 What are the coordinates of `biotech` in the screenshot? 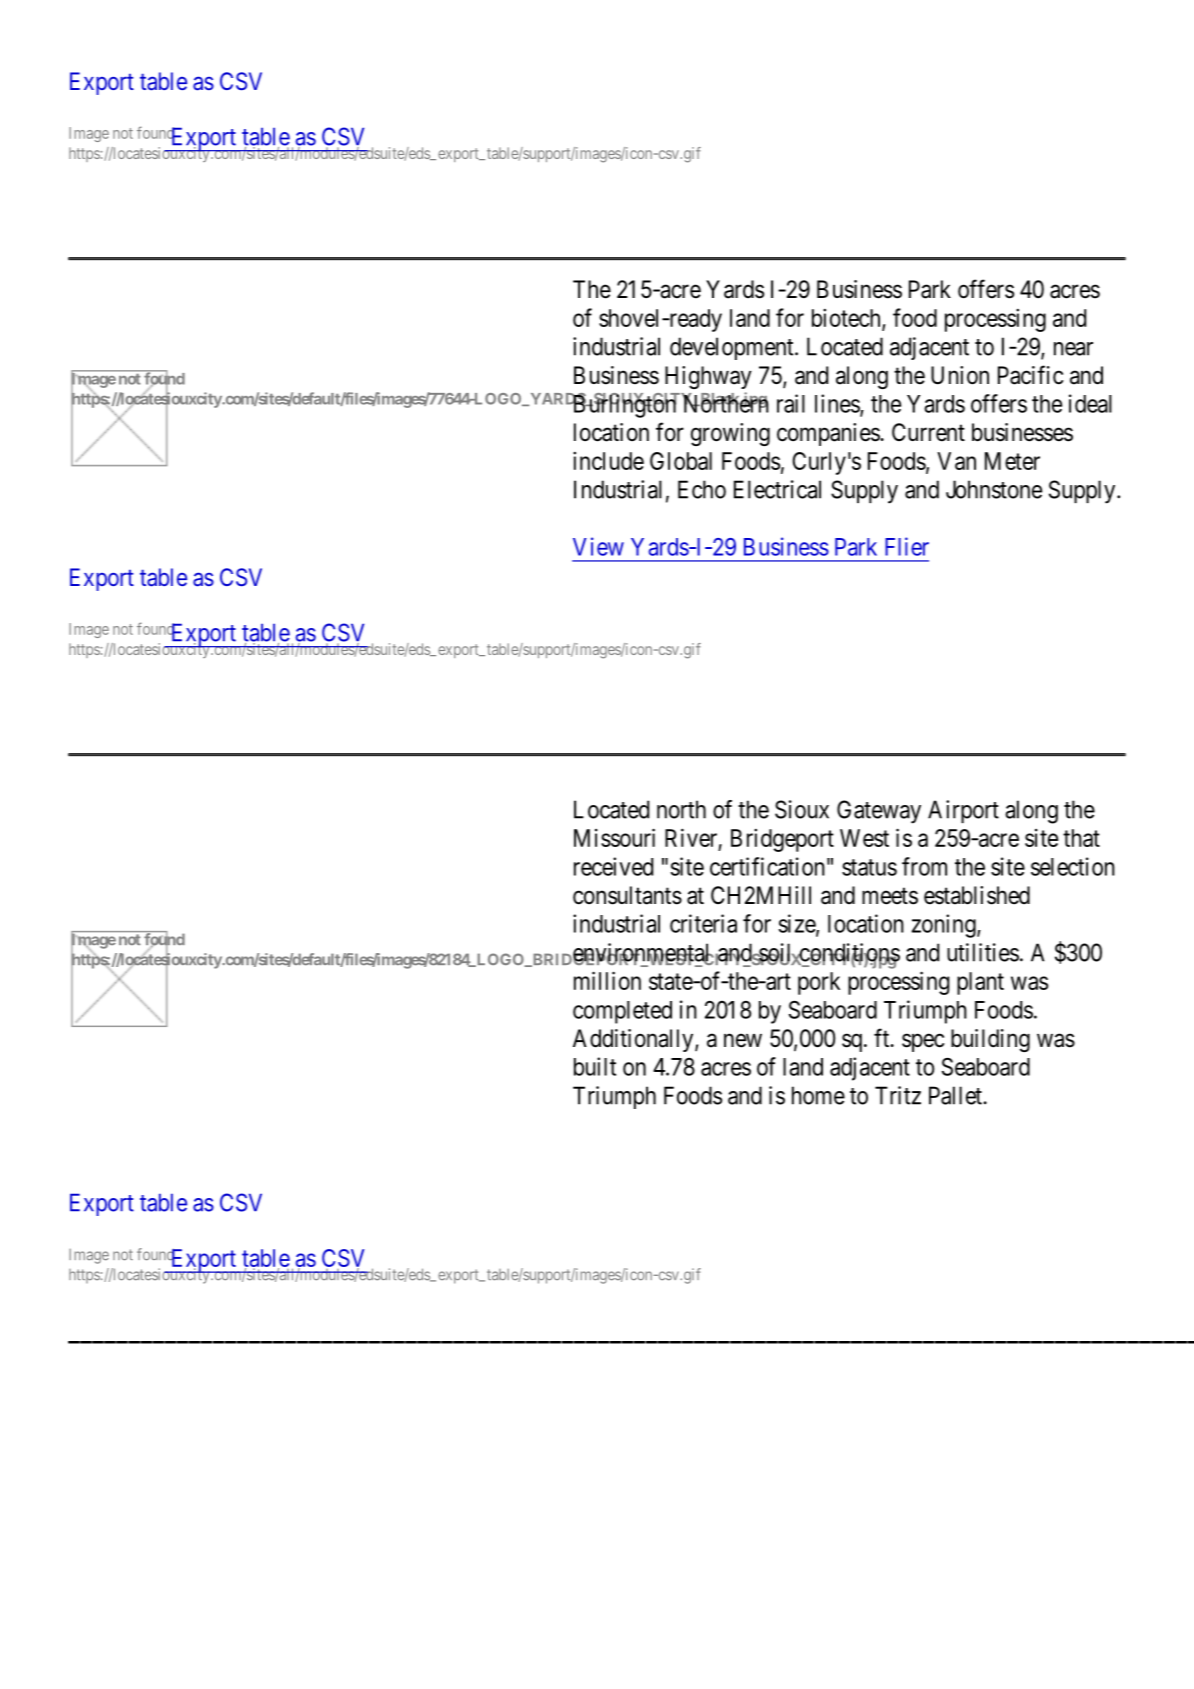 It's located at (847, 319).
